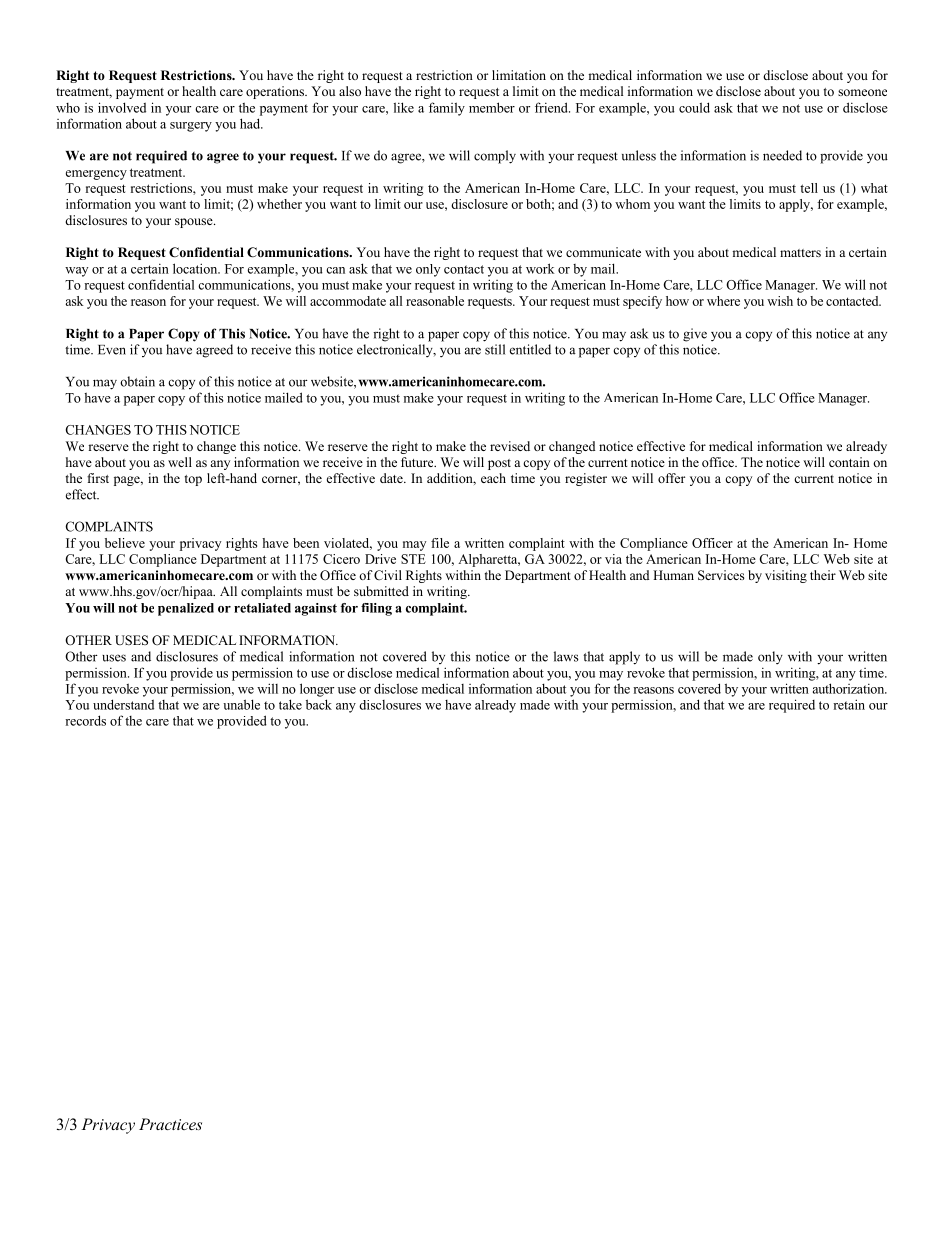 Image resolution: width=952 pixels, height=1233 pixels. What do you see at coordinates (137, 381) in the screenshot?
I see `obtain` at bounding box center [137, 381].
